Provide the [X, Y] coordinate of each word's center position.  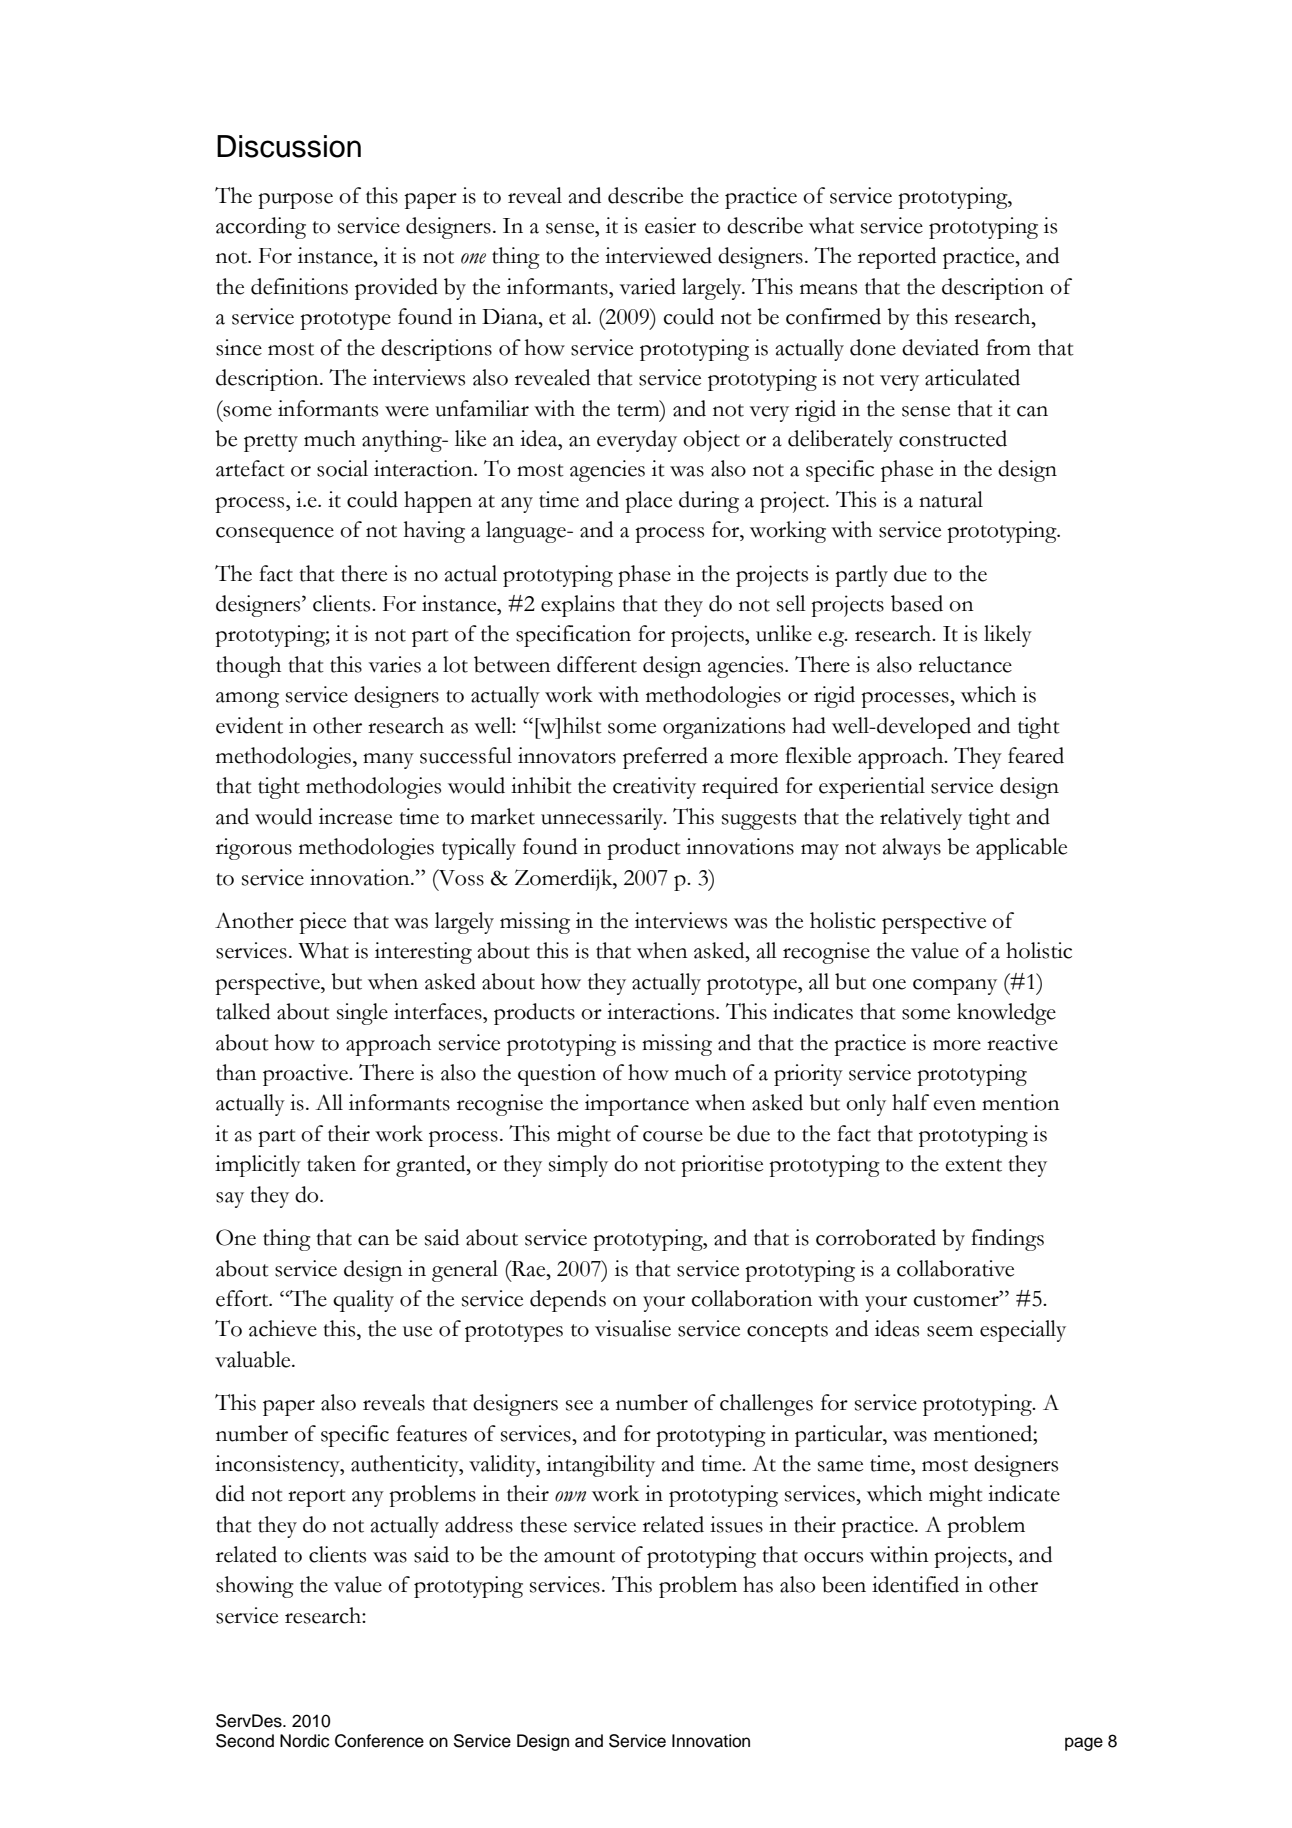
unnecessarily [603, 819]
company [955, 987]
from [1008, 347]
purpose [295, 201]
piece [322, 923]
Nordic [304, 1741]
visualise [633, 1328]
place [648, 502]
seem [950, 1331]
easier [670, 225]
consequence [275, 535]
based [917, 603]
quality [363, 1301]
